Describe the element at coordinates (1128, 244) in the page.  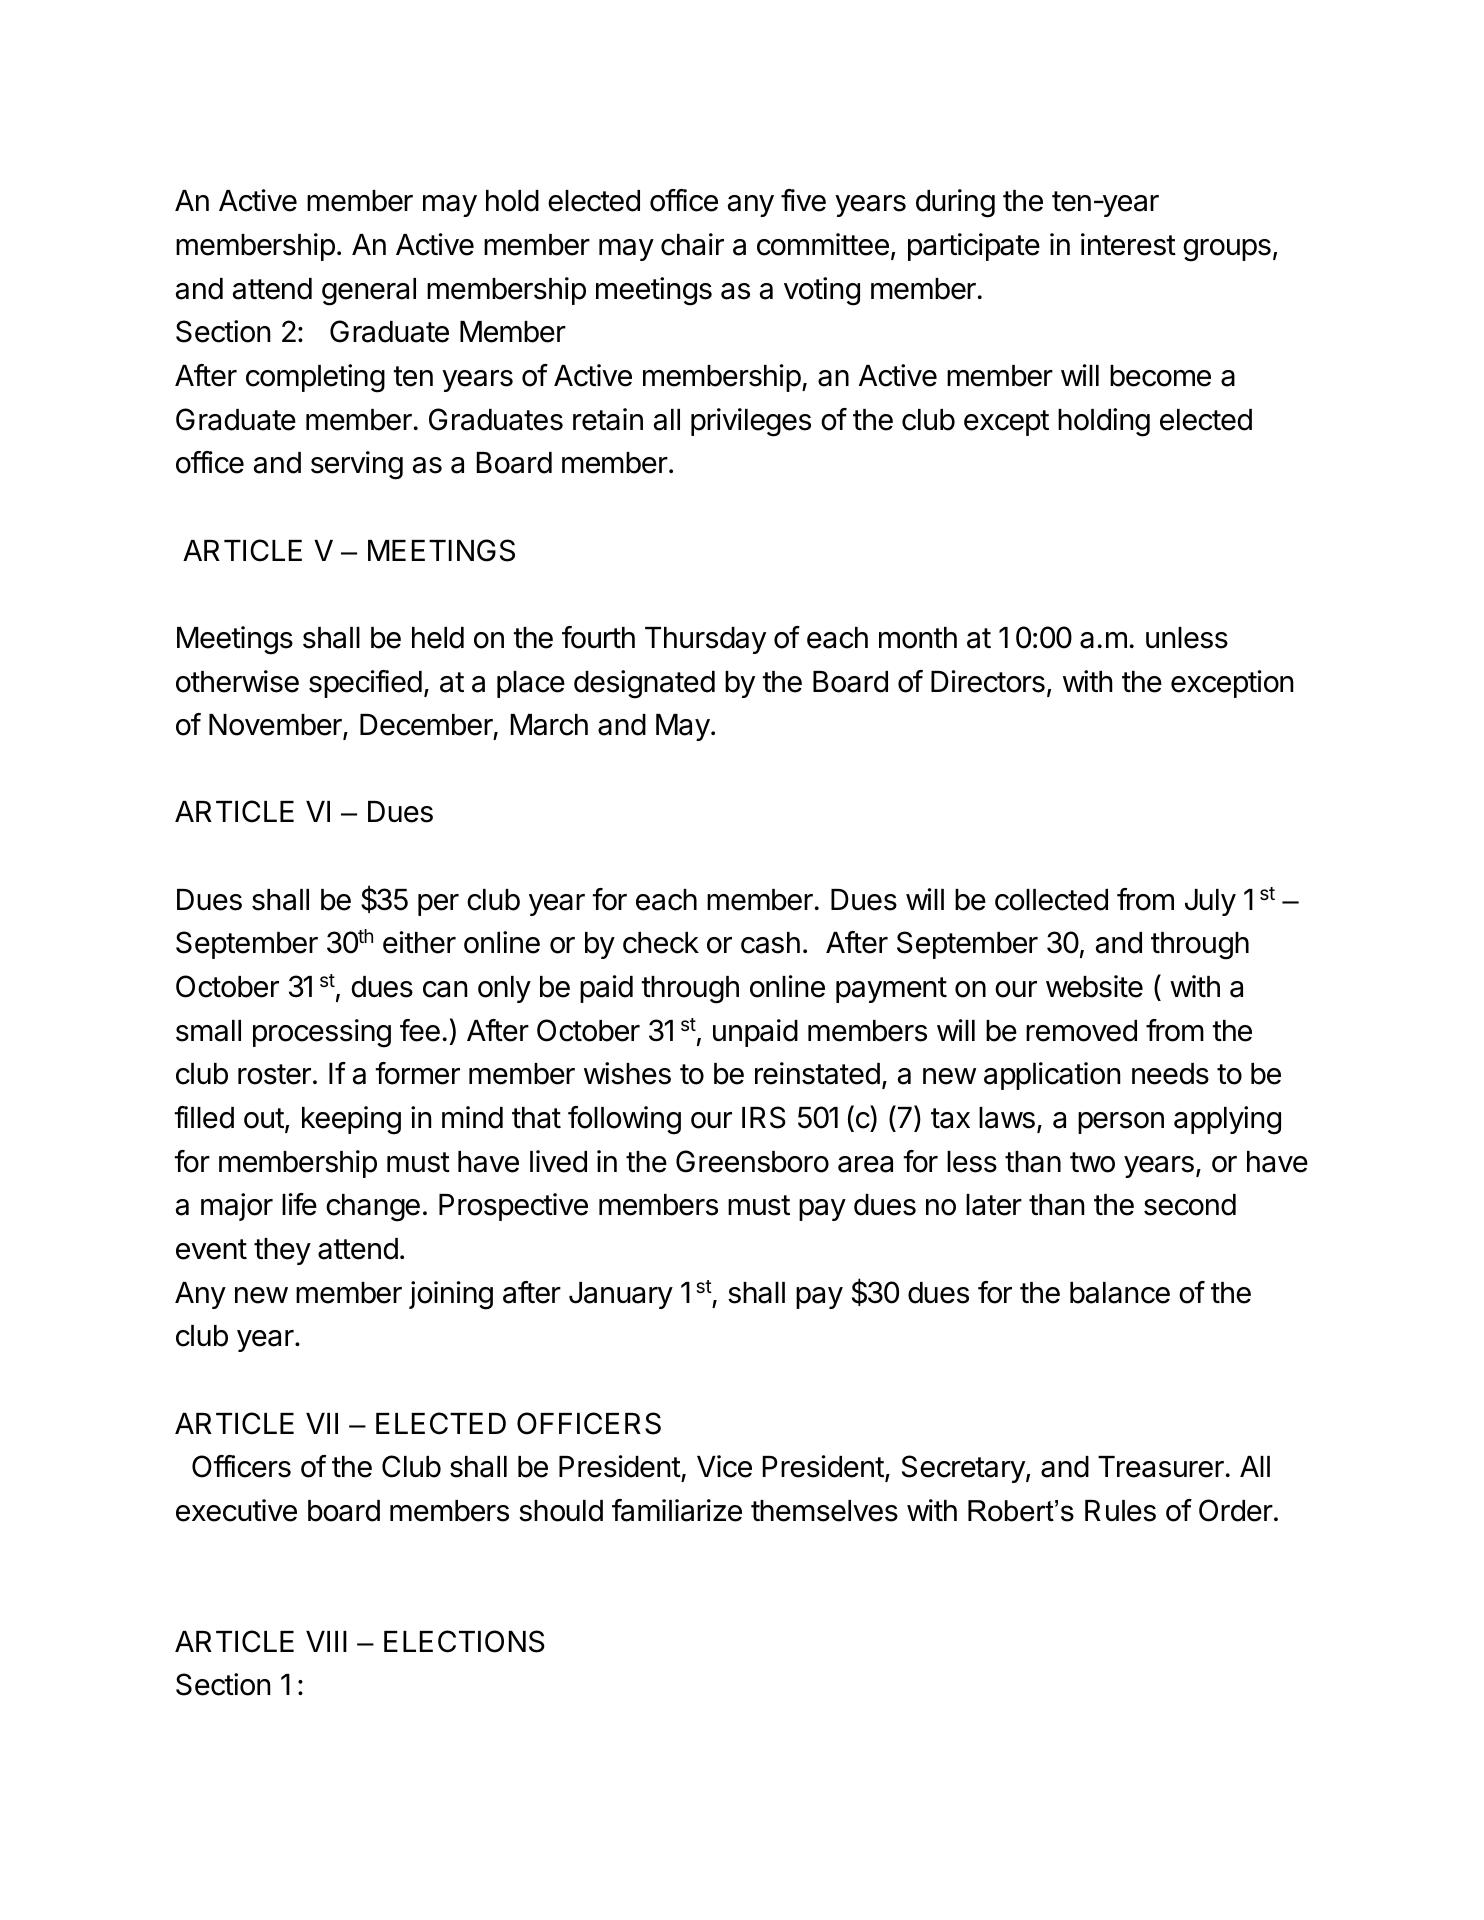
I see `interest` at that location.
